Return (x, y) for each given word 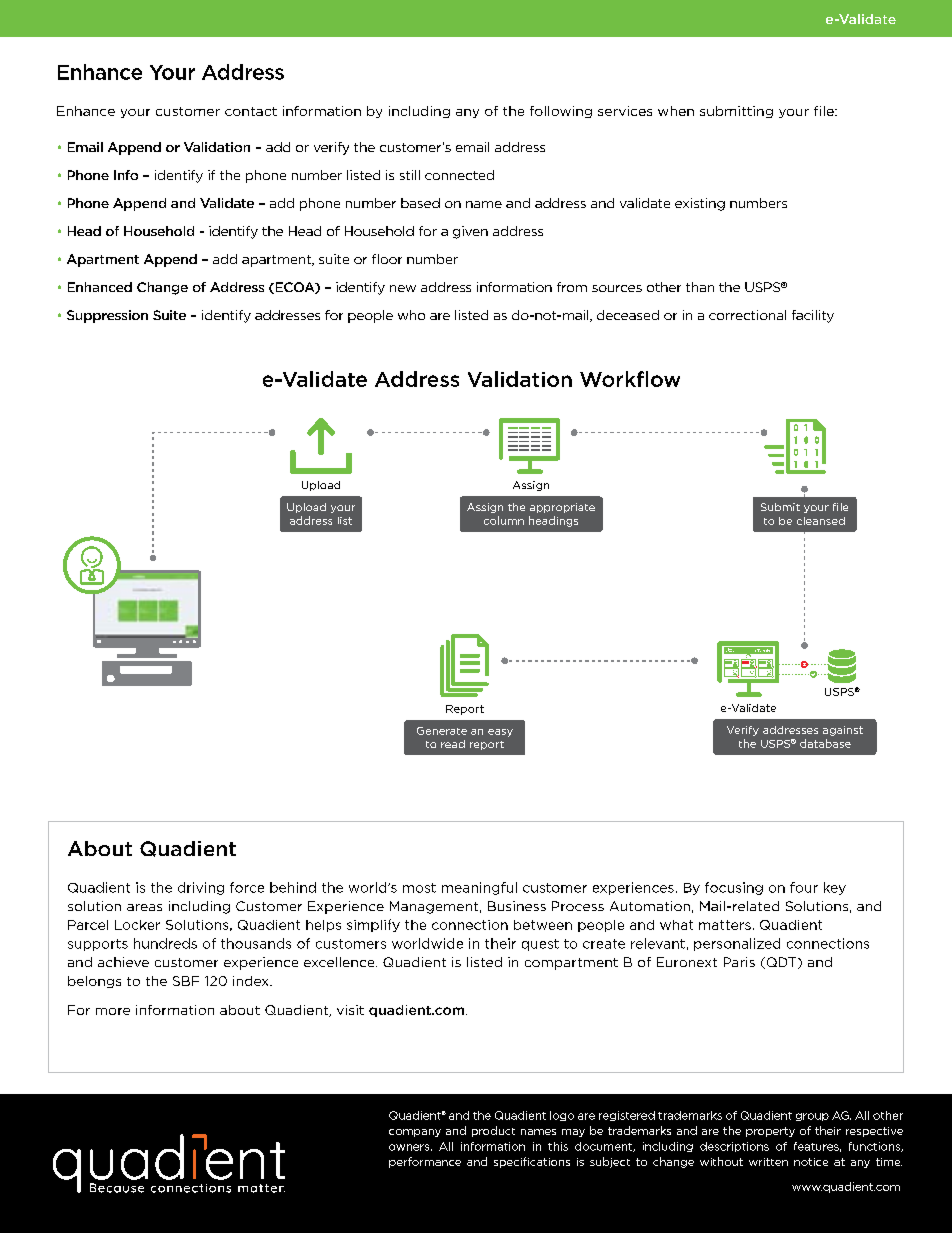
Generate (442, 731)
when (676, 111)
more (113, 1011)
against (843, 731)
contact (251, 111)
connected (459, 175)
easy (500, 733)
